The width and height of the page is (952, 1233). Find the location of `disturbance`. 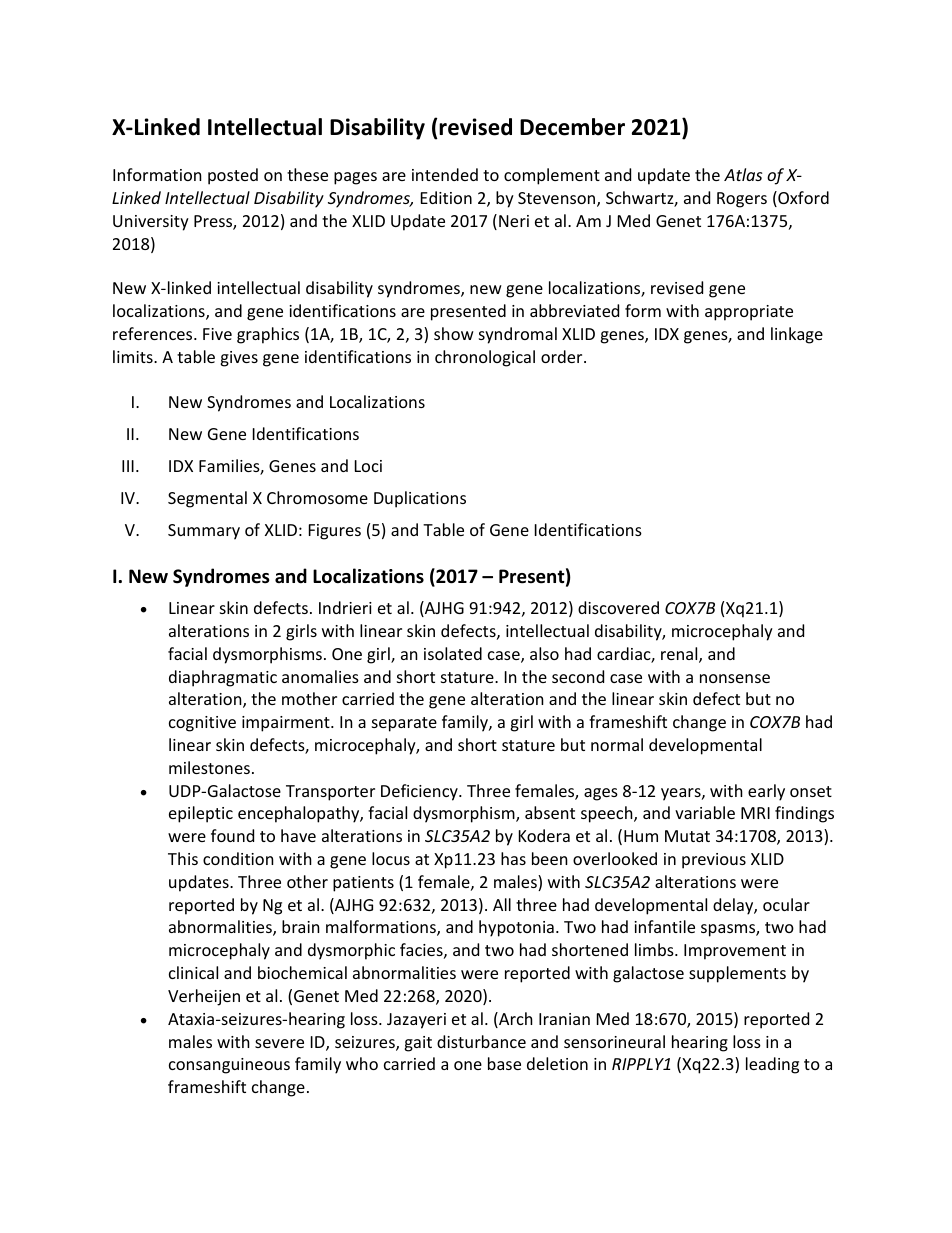

disturbance is located at coordinates (481, 1041).
